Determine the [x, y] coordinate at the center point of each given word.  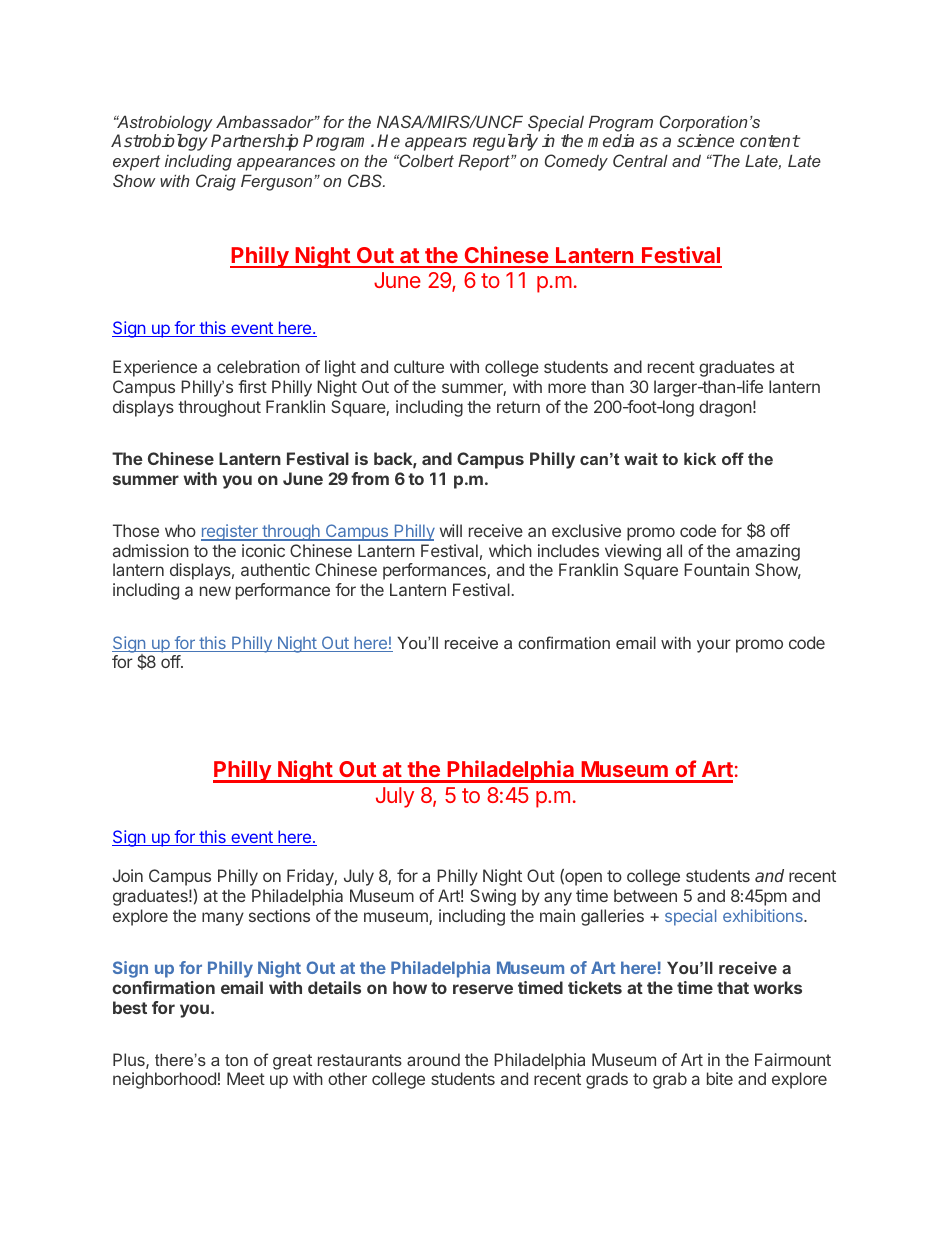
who [180, 530]
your [714, 646]
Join [128, 875]
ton [236, 1060]
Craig [216, 182]
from [370, 478]
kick [700, 459]
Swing [493, 897]
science [705, 140]
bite [720, 1078]
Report [485, 163]
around [433, 1059]
